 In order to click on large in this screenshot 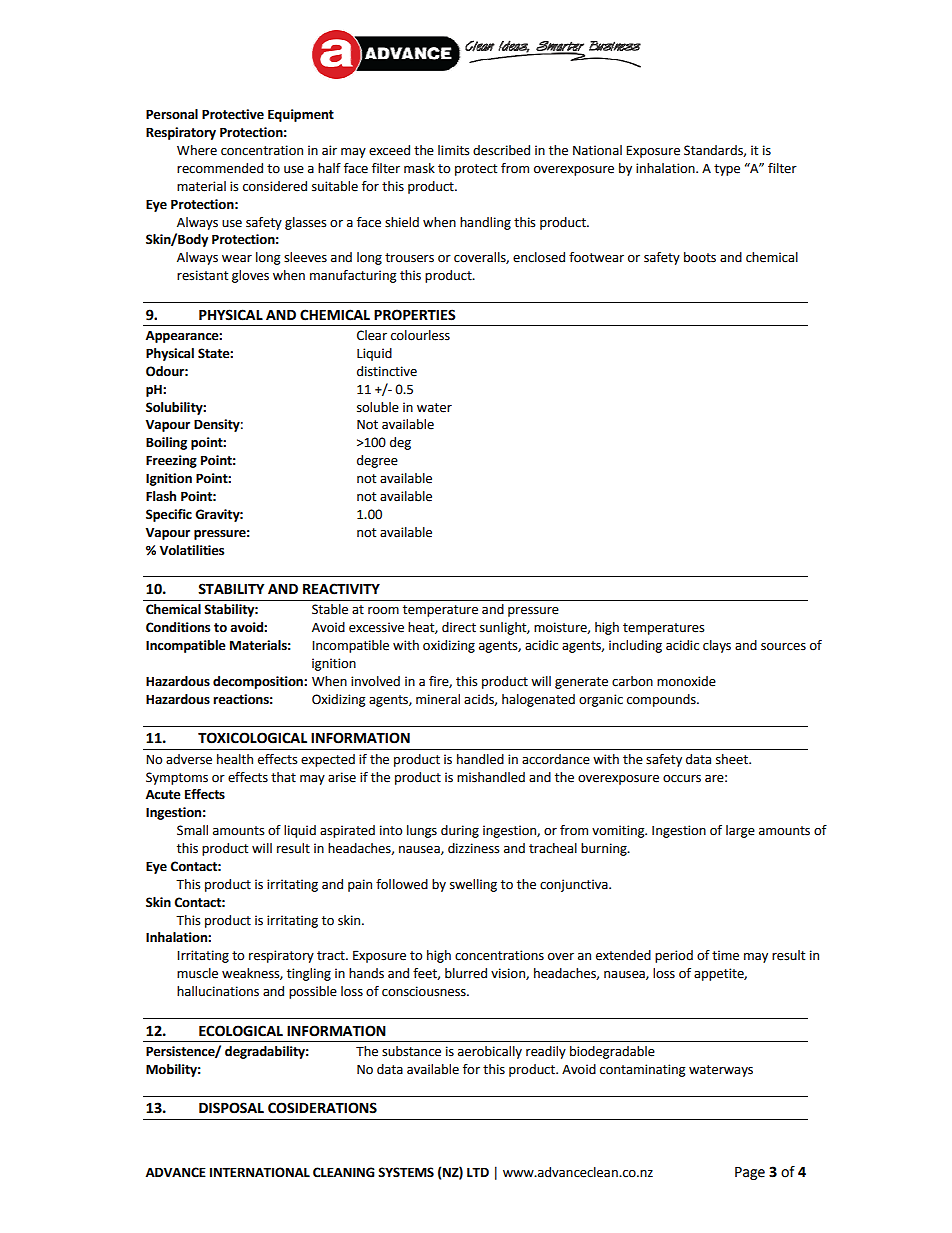, I will do `click(740, 831)`.
